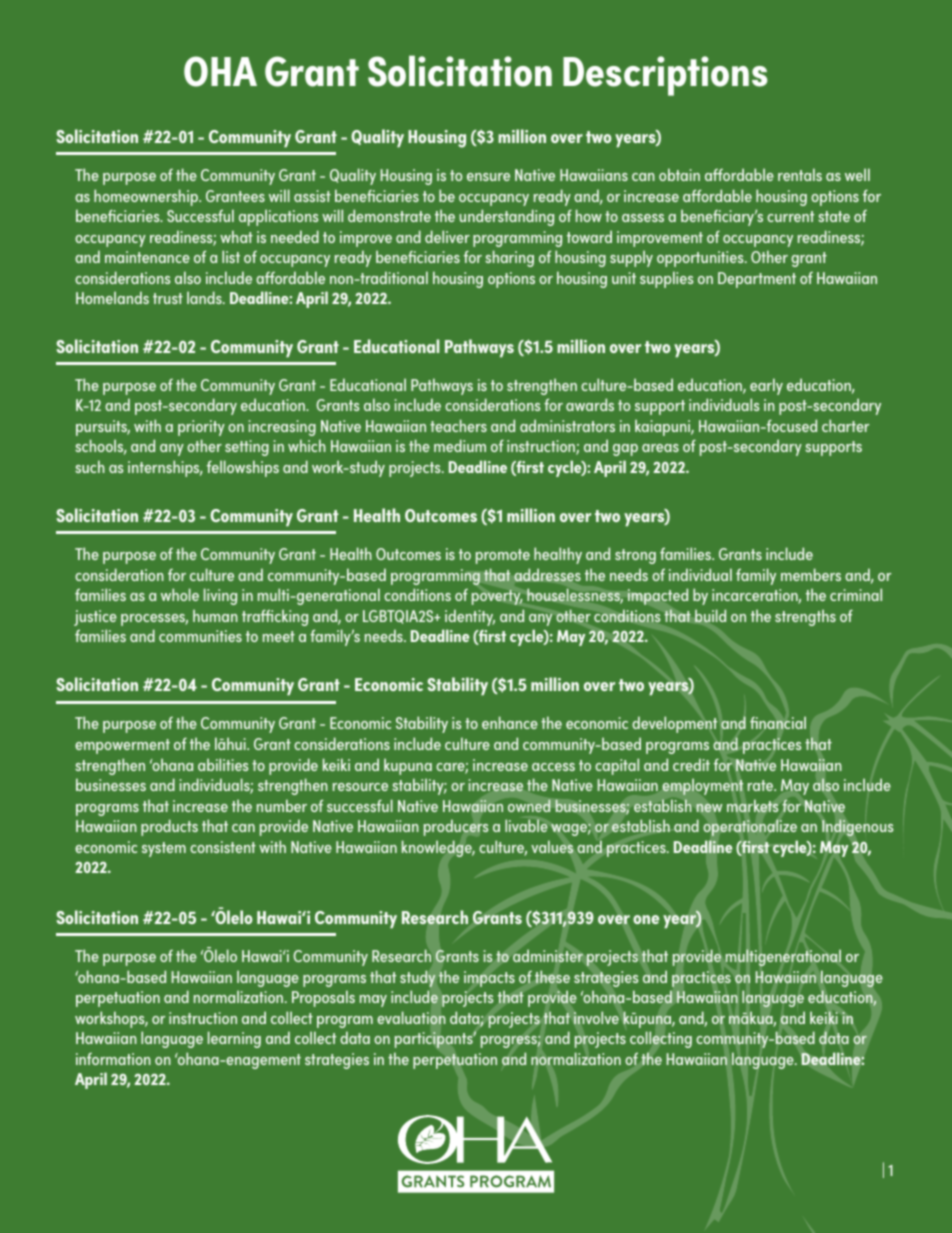 The image size is (952, 1233). I want to click on priority, so click(201, 428).
